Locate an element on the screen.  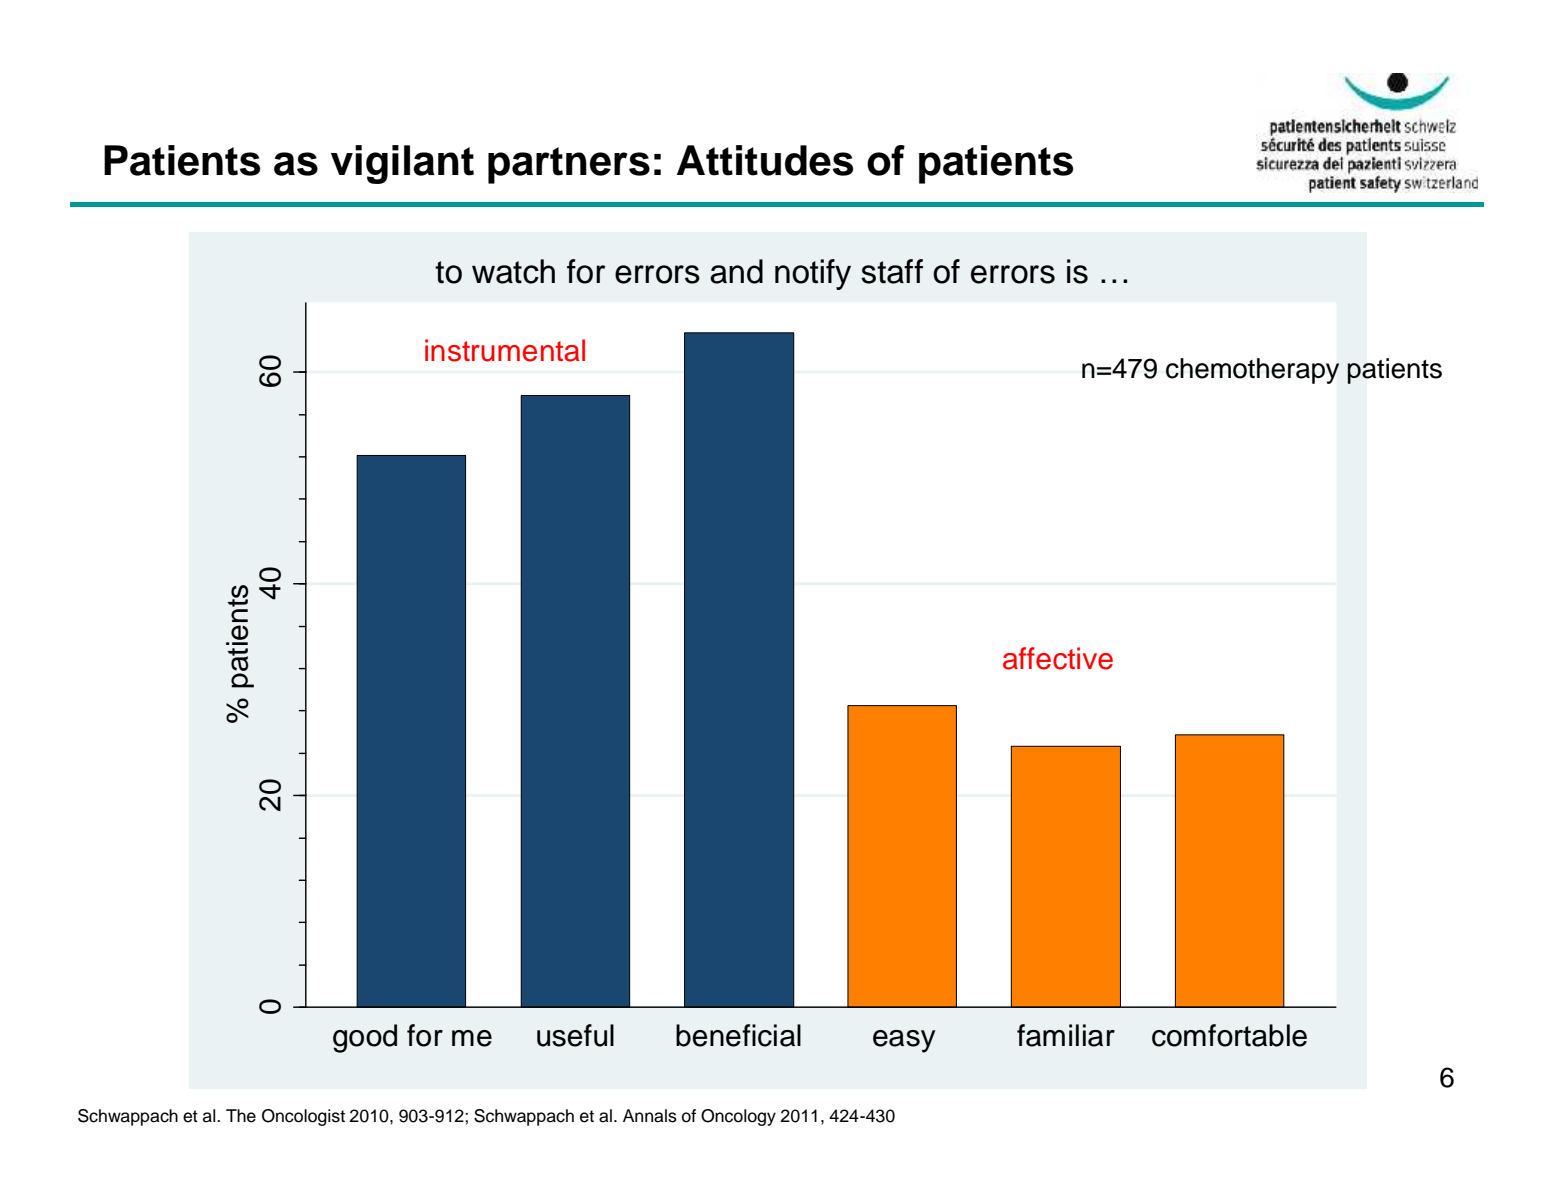
Annals is located at coordinates (650, 1116).
